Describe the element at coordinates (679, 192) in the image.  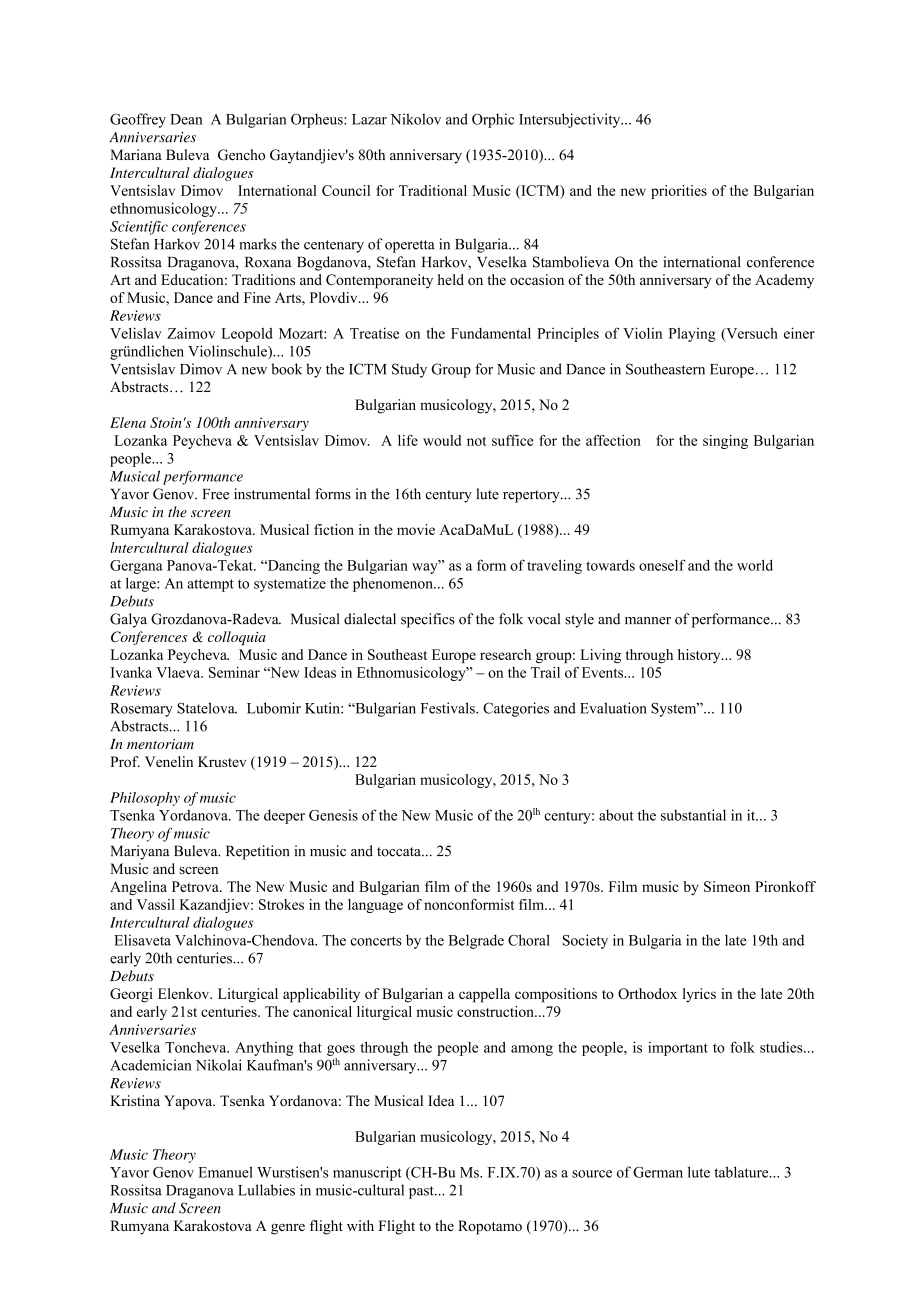
I see `priorities` at that location.
